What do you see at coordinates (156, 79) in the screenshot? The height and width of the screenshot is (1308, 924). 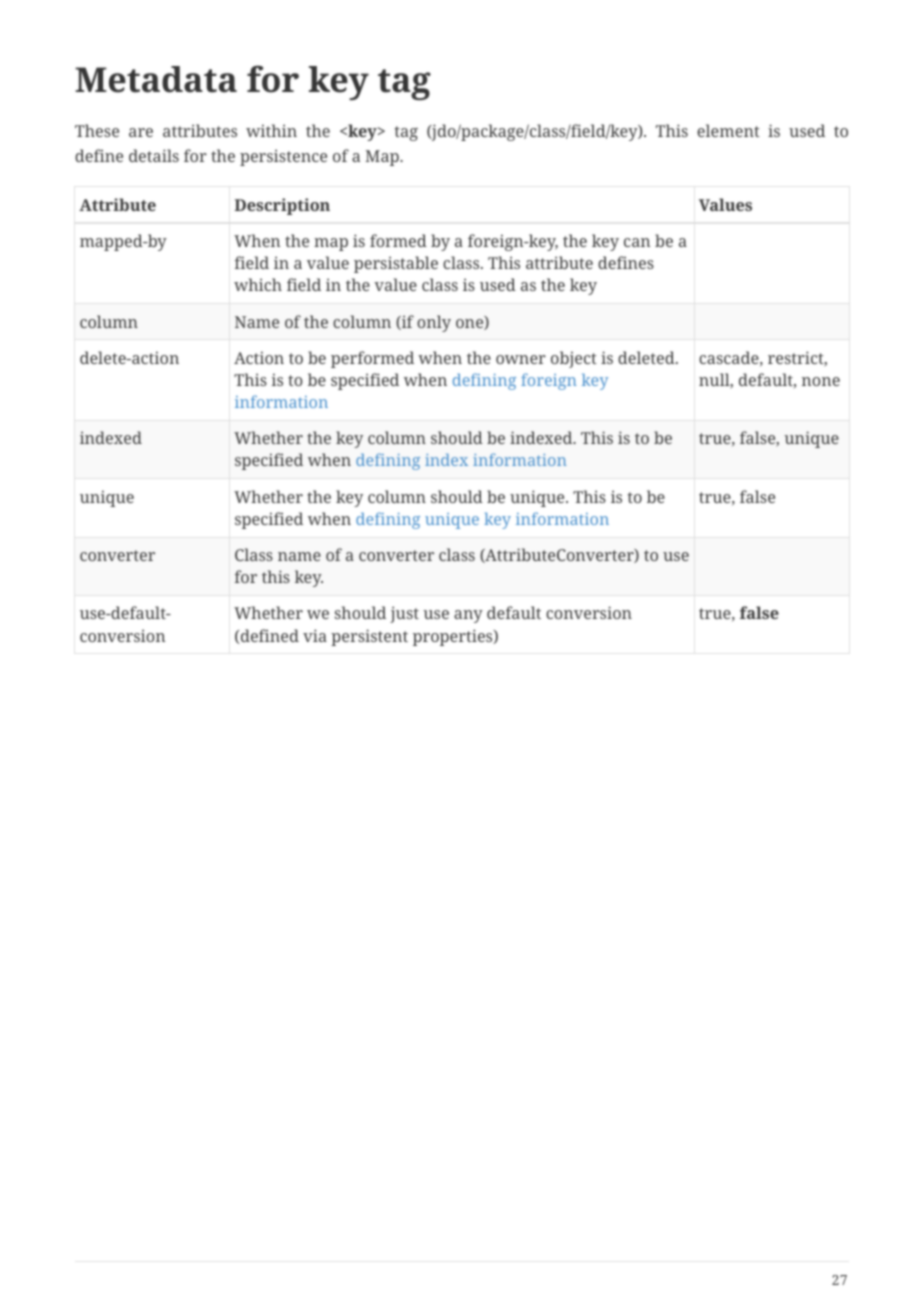 I see `Metadata` at bounding box center [156, 79].
